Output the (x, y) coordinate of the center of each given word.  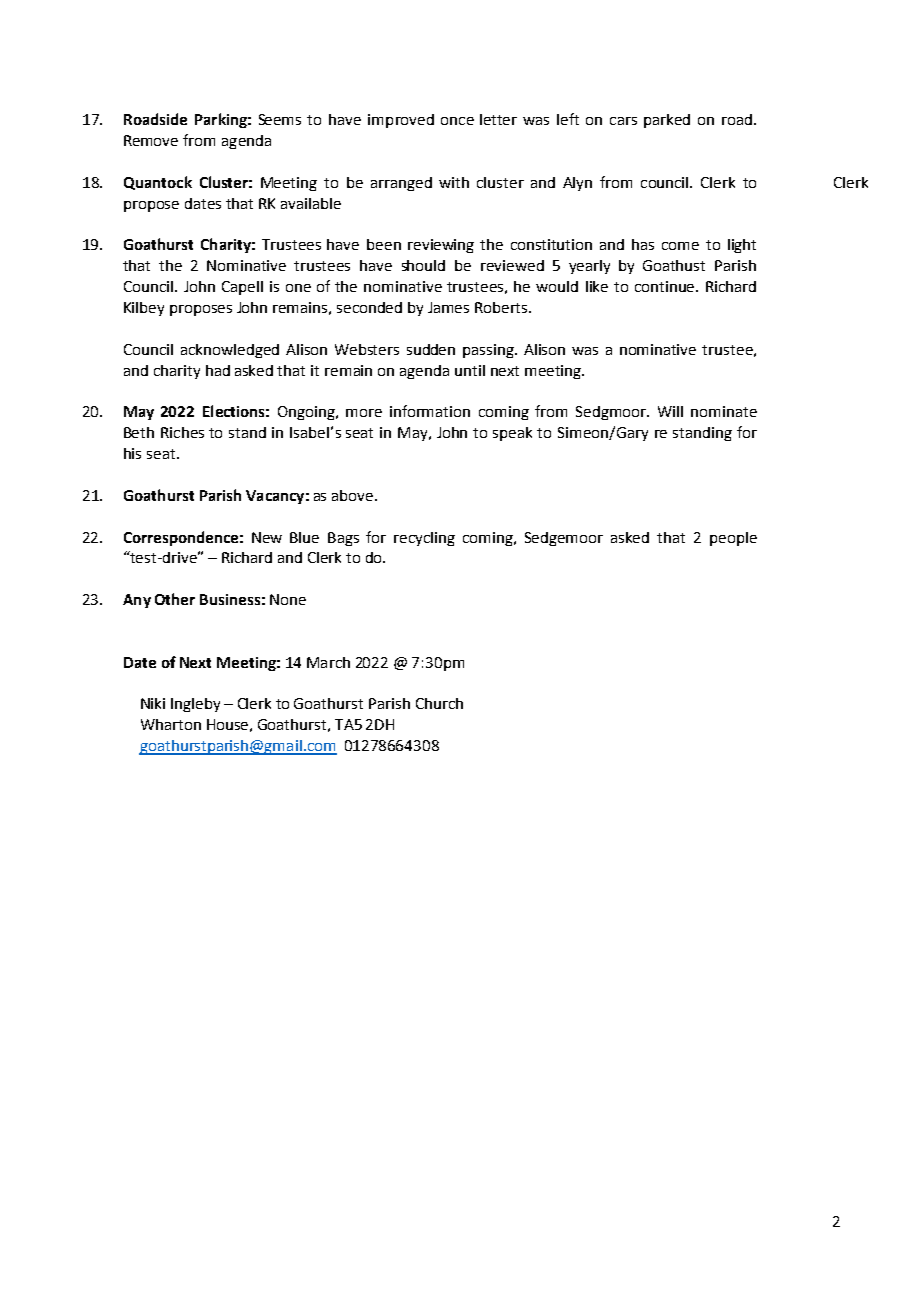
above (354, 495)
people (733, 539)
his (132, 453)
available (311, 203)
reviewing (441, 246)
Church (439, 703)
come (680, 246)
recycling (424, 539)
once (457, 121)
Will (670, 411)
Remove (151, 140)
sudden (431, 349)
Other (175, 599)
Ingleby (195, 705)
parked (667, 121)
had (218, 370)
